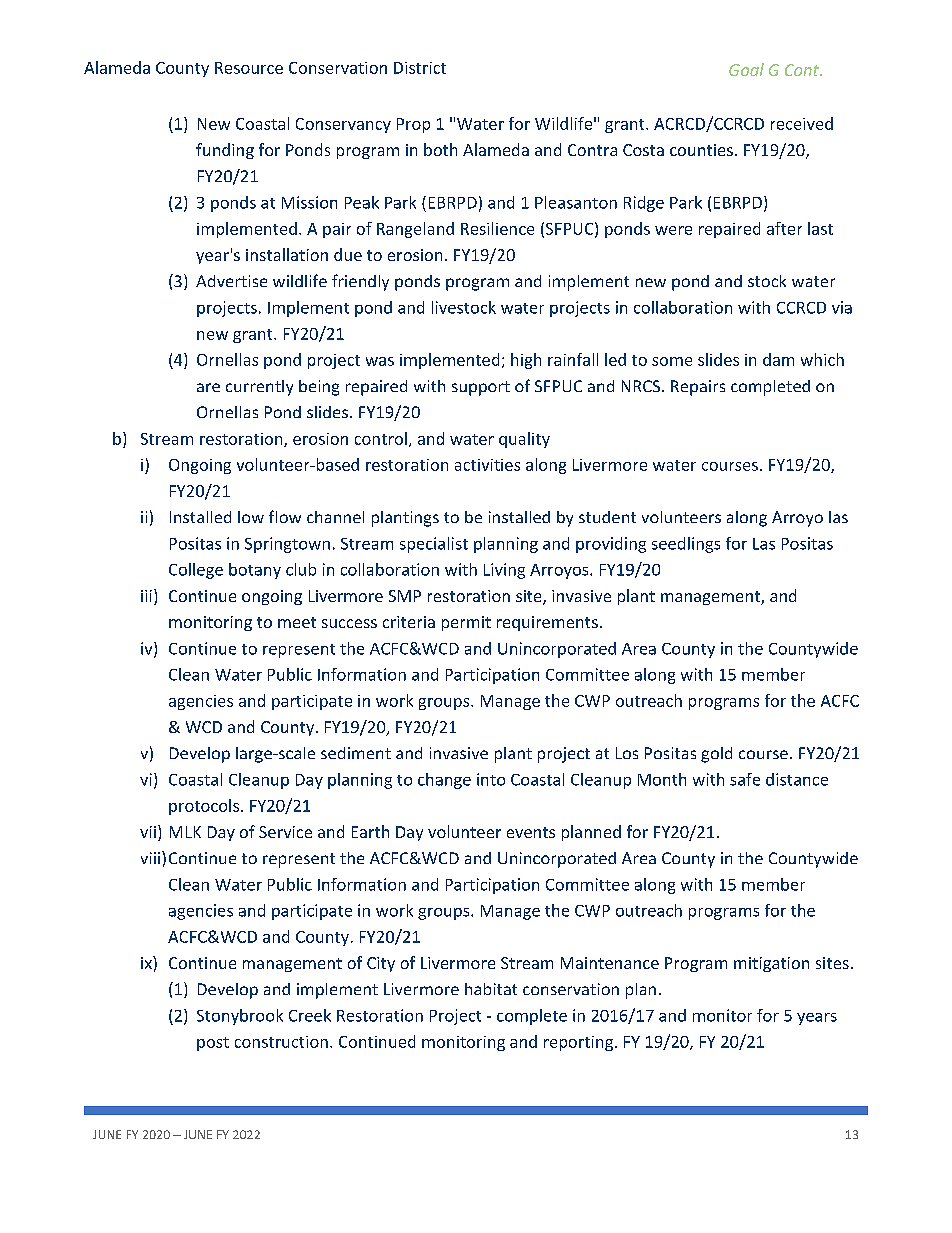 The image size is (952, 1233). I want to click on Stonybrook, so click(240, 1017).
